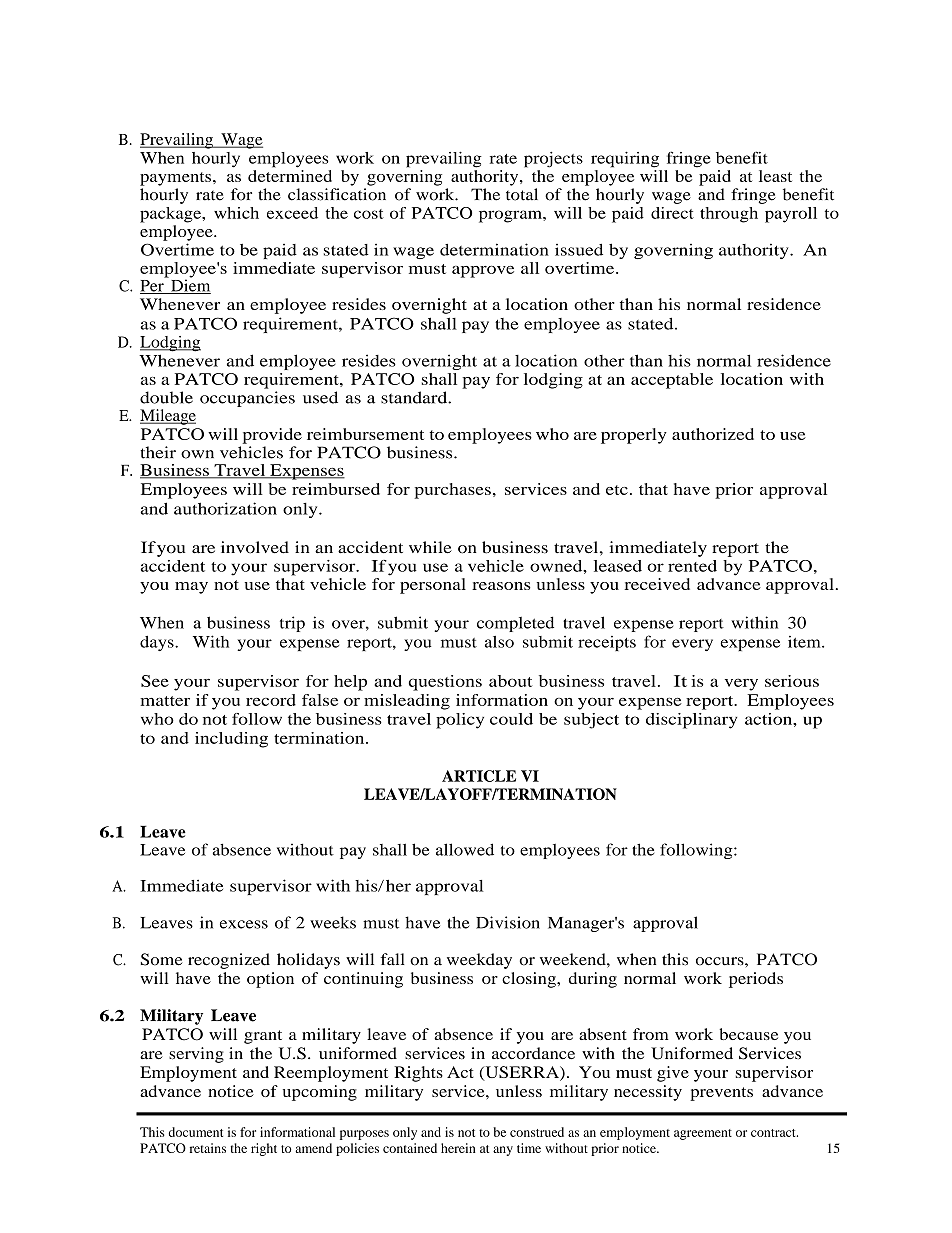 The width and height of the screenshot is (952, 1233). I want to click on which, so click(236, 213).
